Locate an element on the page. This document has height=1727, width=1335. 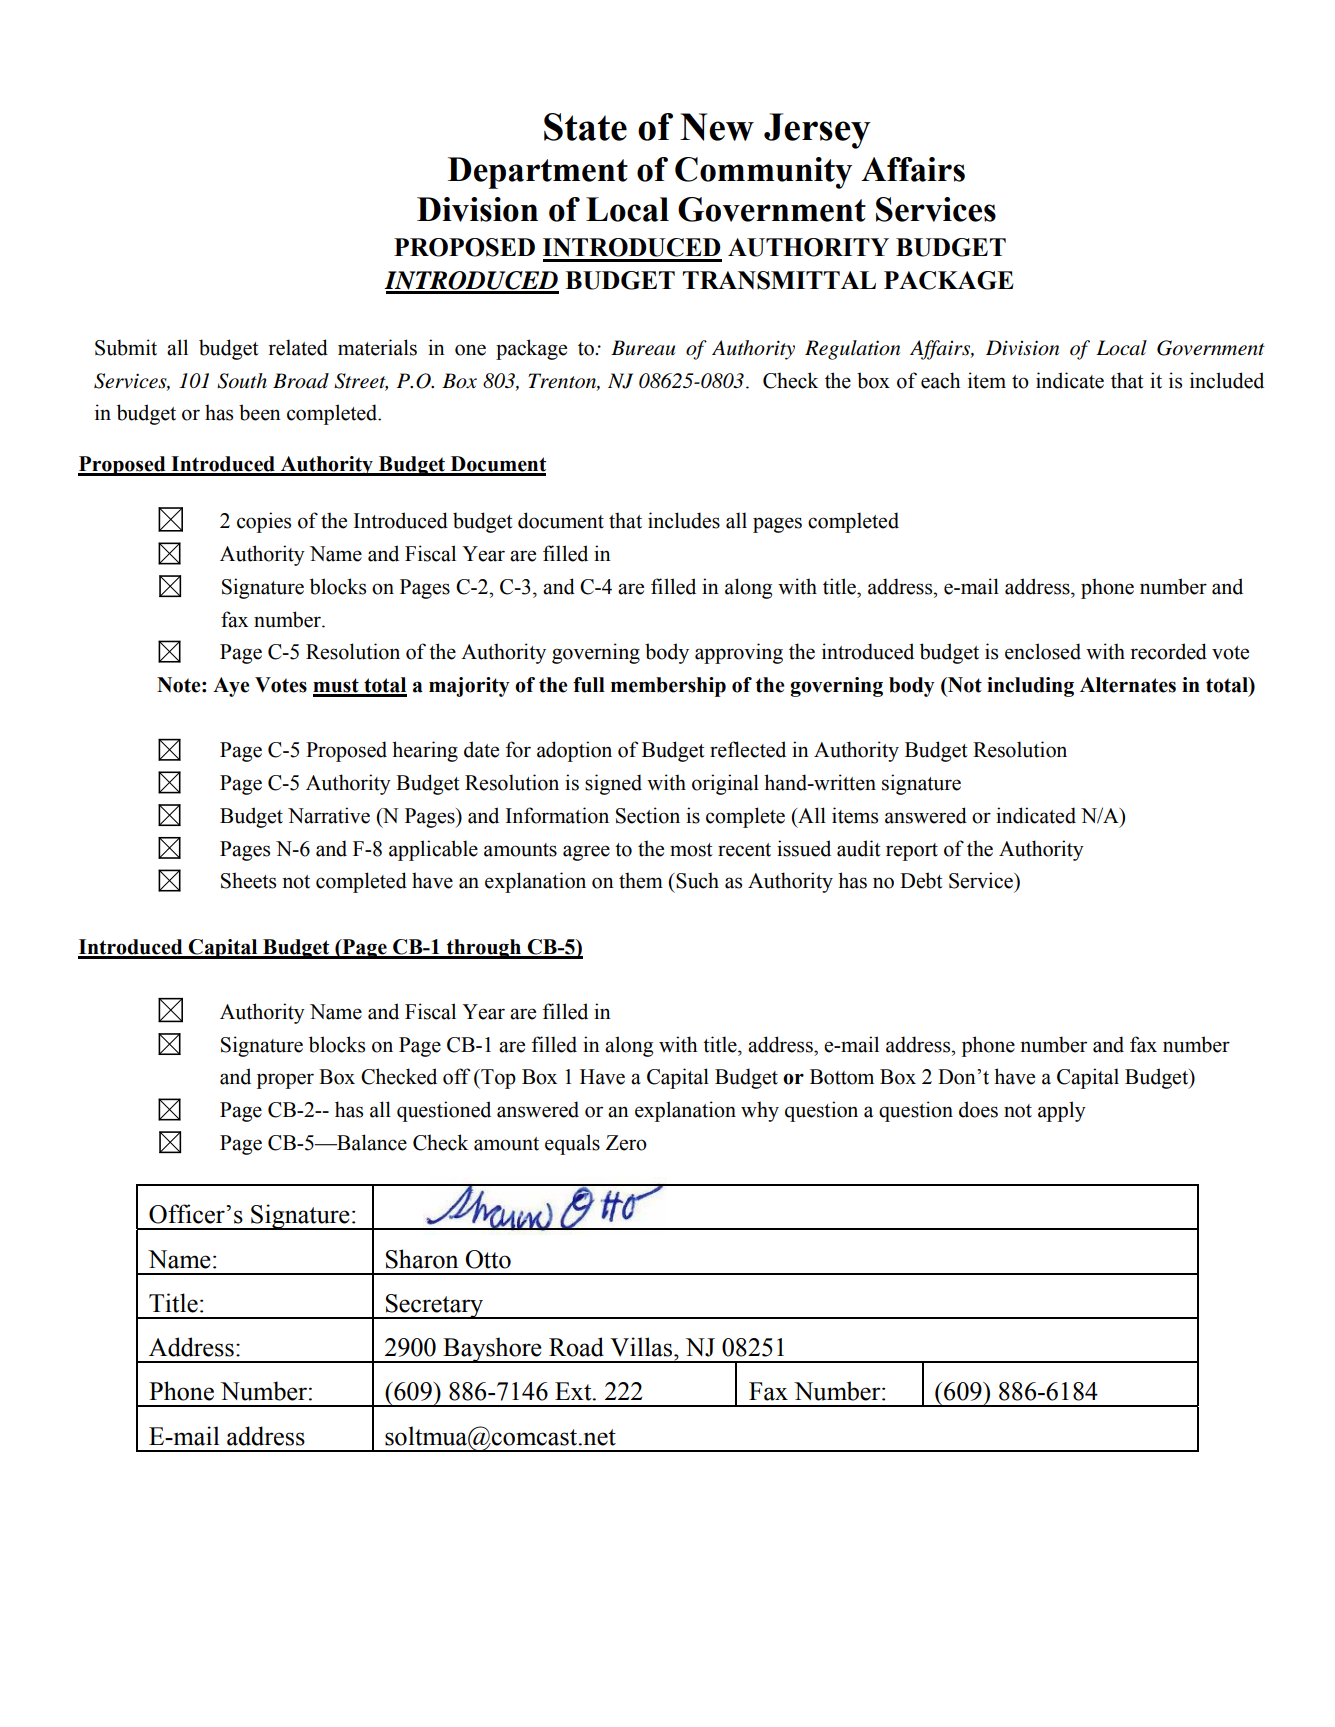
Department is located at coordinates (538, 173).
